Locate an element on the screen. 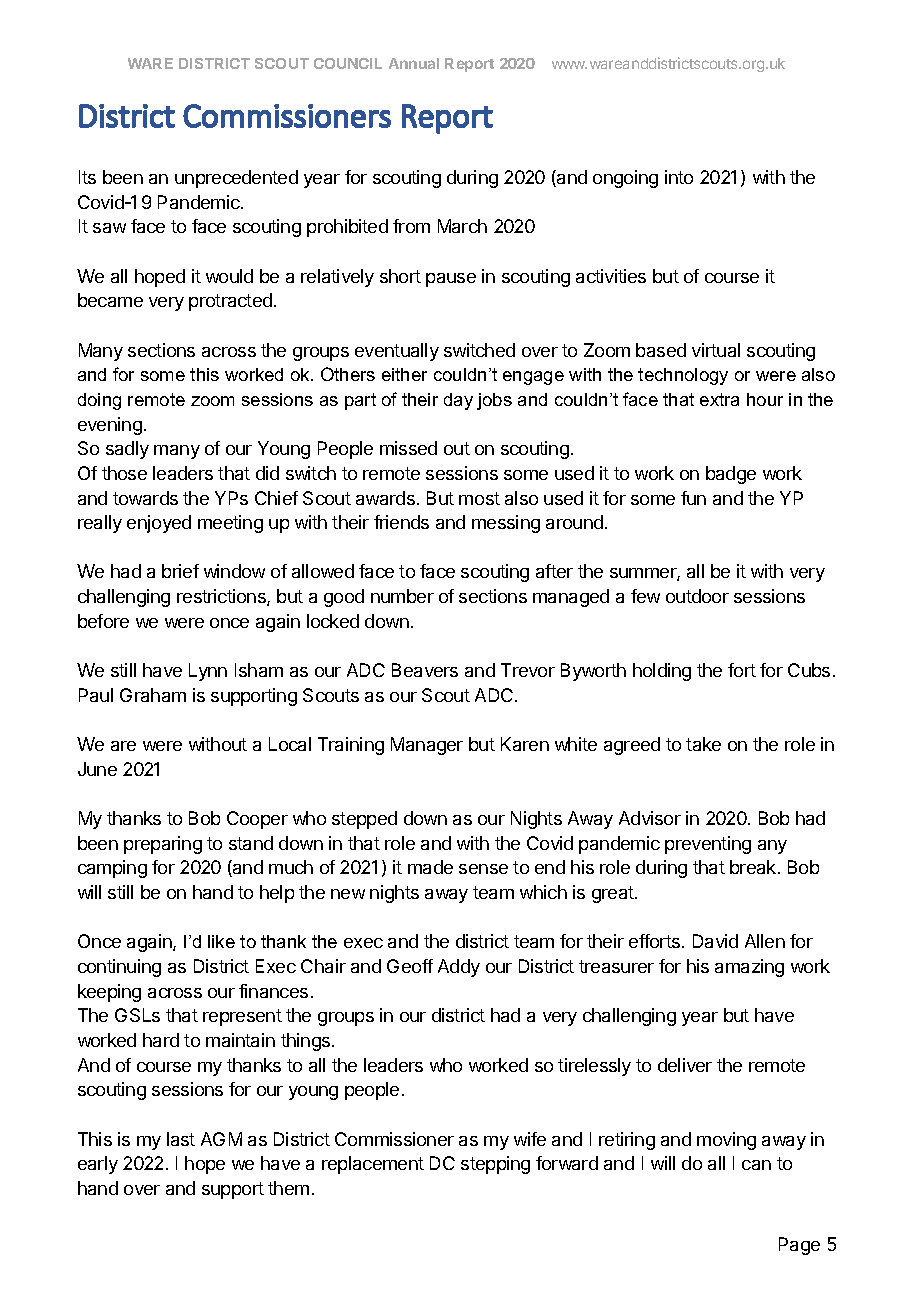 This screenshot has width=924, height=1308. doing is located at coordinates (99, 401).
